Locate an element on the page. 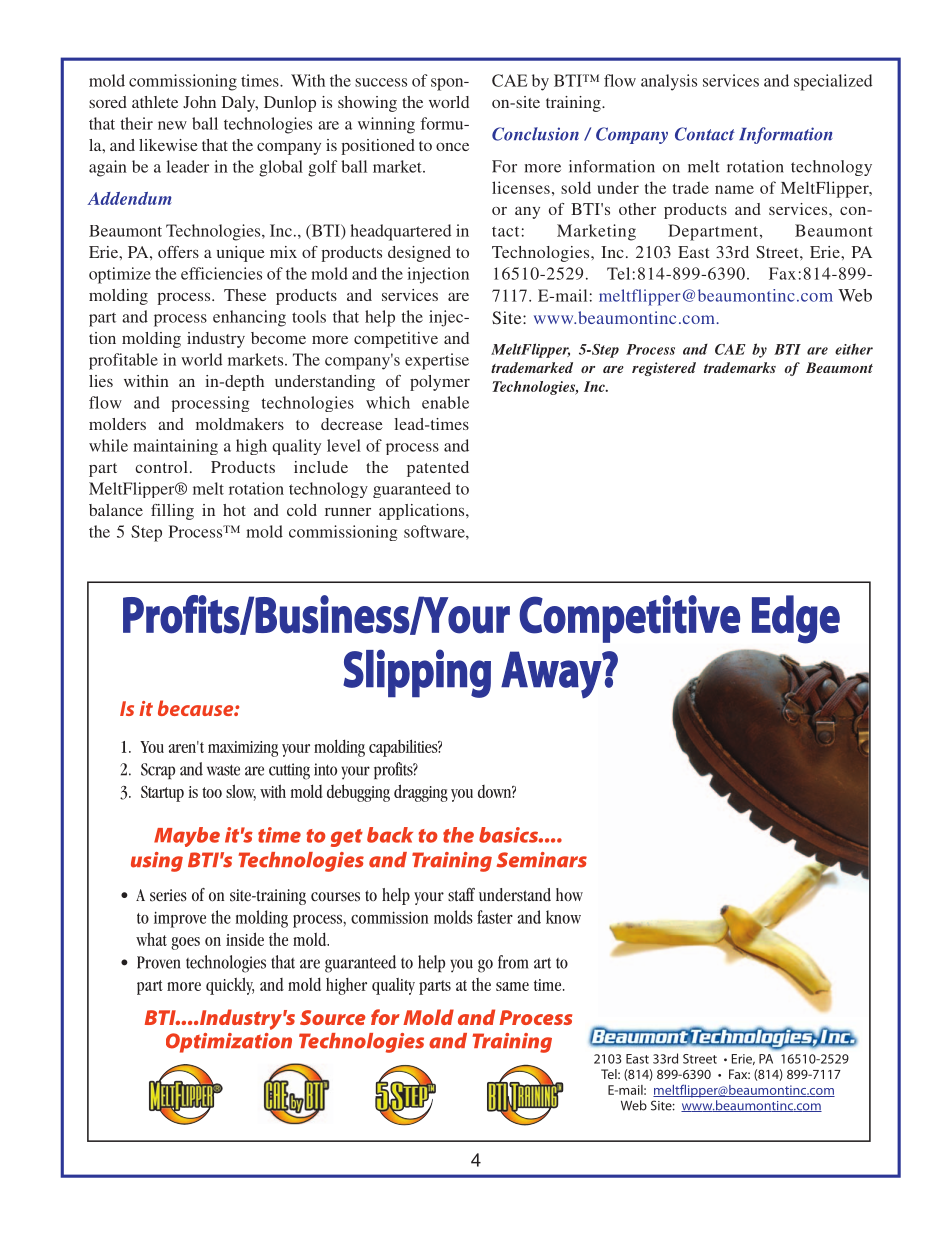  registered is located at coordinates (664, 369).
